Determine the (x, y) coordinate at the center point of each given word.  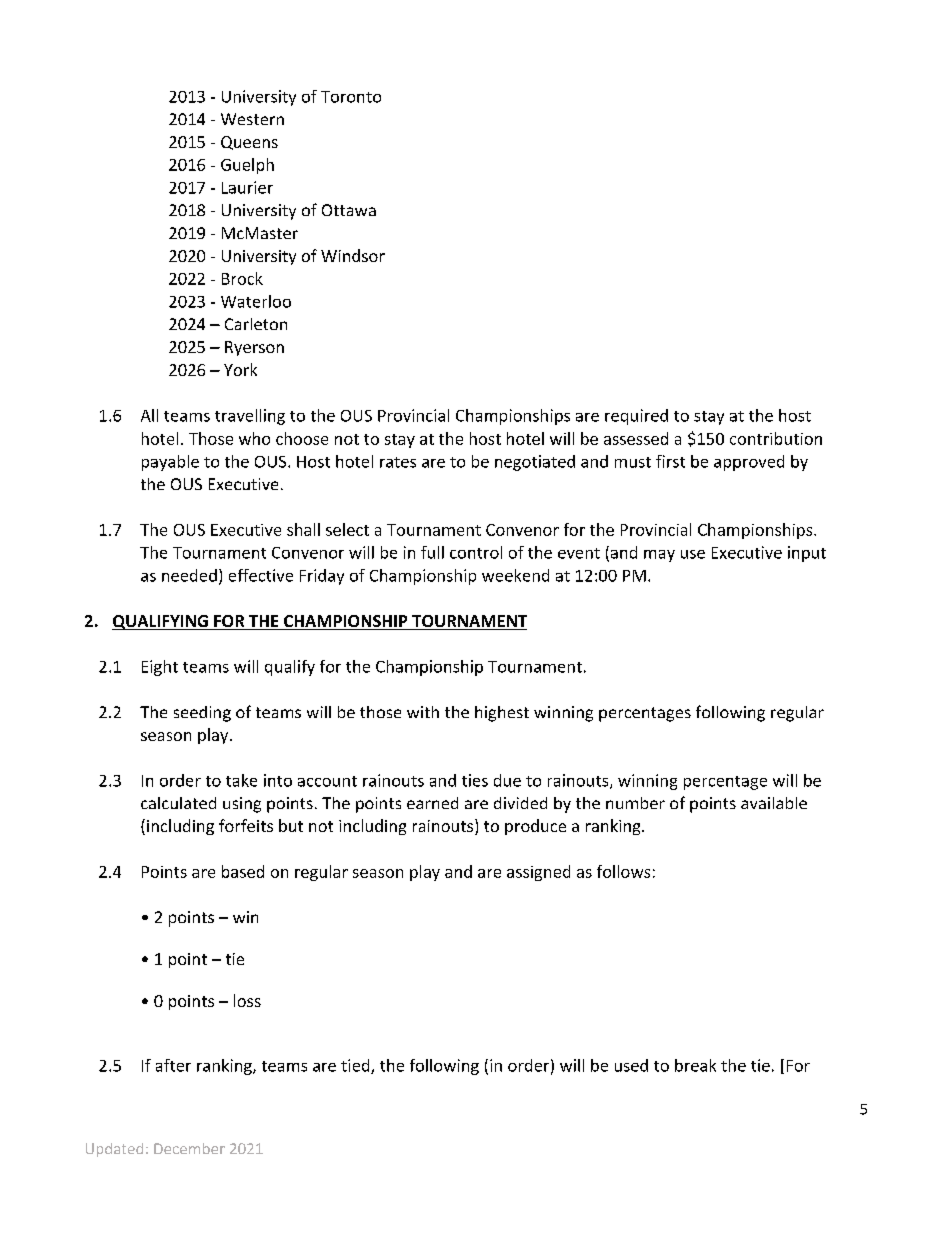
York (240, 369)
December (189, 1148)
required (636, 417)
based (243, 871)
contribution (776, 438)
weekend (515, 575)
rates (398, 462)
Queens (249, 143)
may (659, 556)
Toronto (351, 97)
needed (189, 575)
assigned (538, 873)
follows (623, 871)
